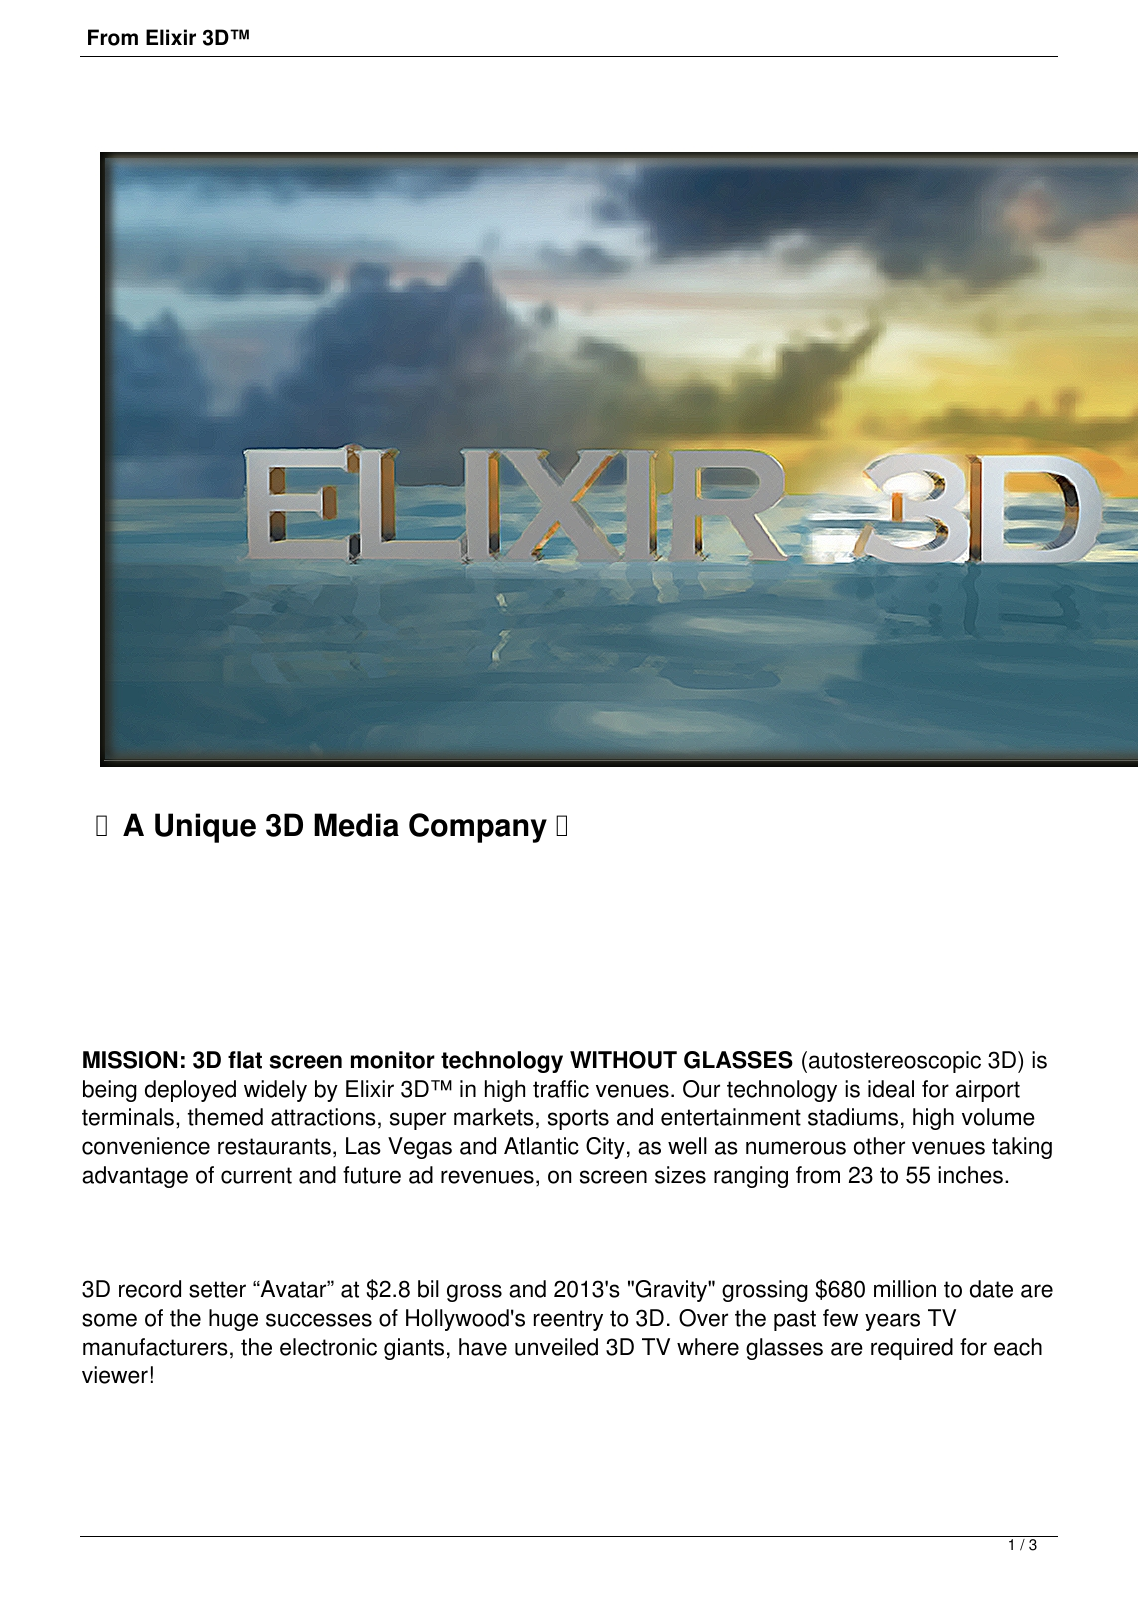 The image size is (1138, 1610). Describe the element at coordinates (205, 828) in the screenshot. I see `Unique` at that location.
